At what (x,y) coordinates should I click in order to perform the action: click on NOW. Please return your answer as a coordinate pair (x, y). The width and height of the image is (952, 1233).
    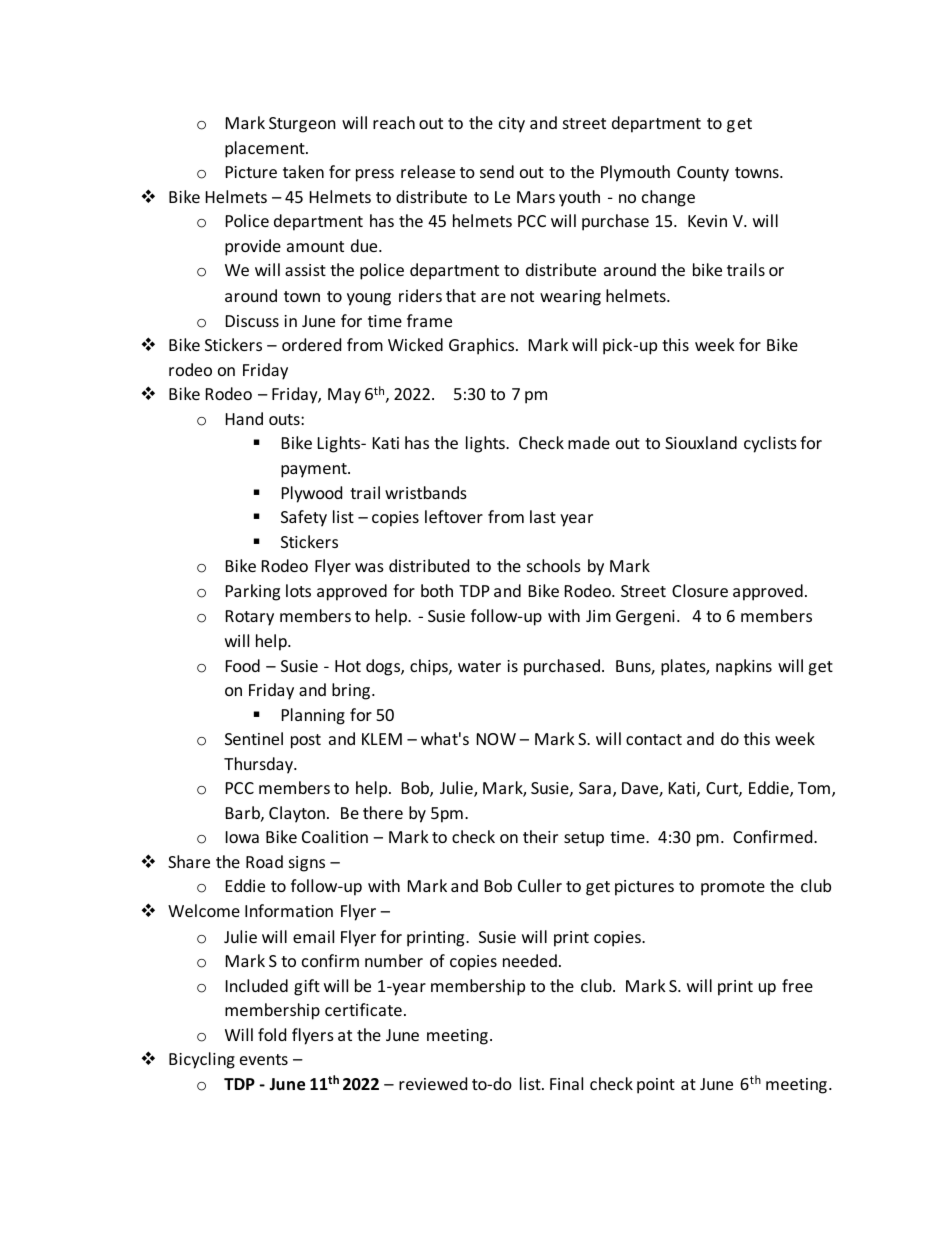
    Looking at the image, I should click on (496, 739).
